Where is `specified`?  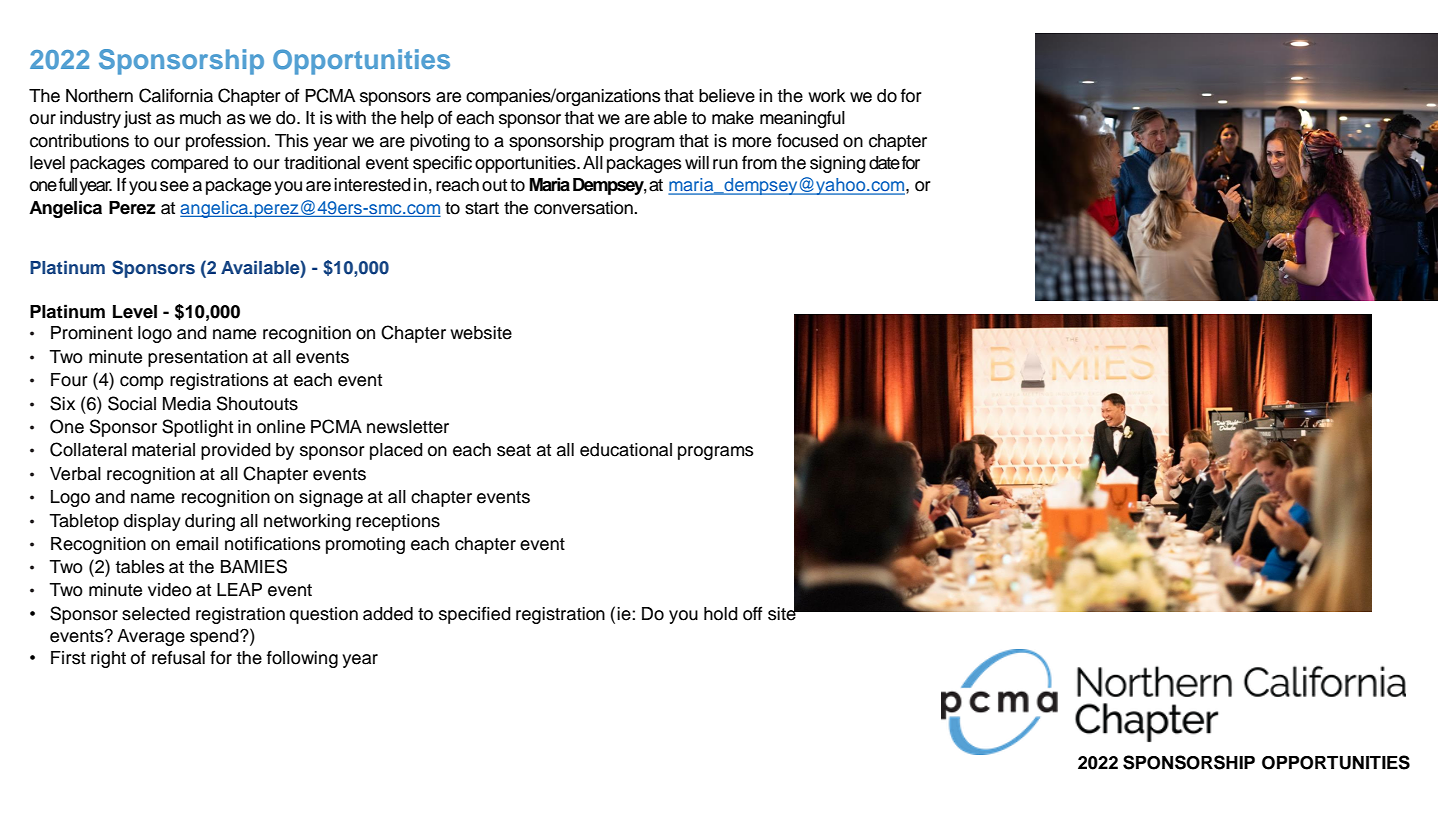
specified is located at coordinates (475, 615).
